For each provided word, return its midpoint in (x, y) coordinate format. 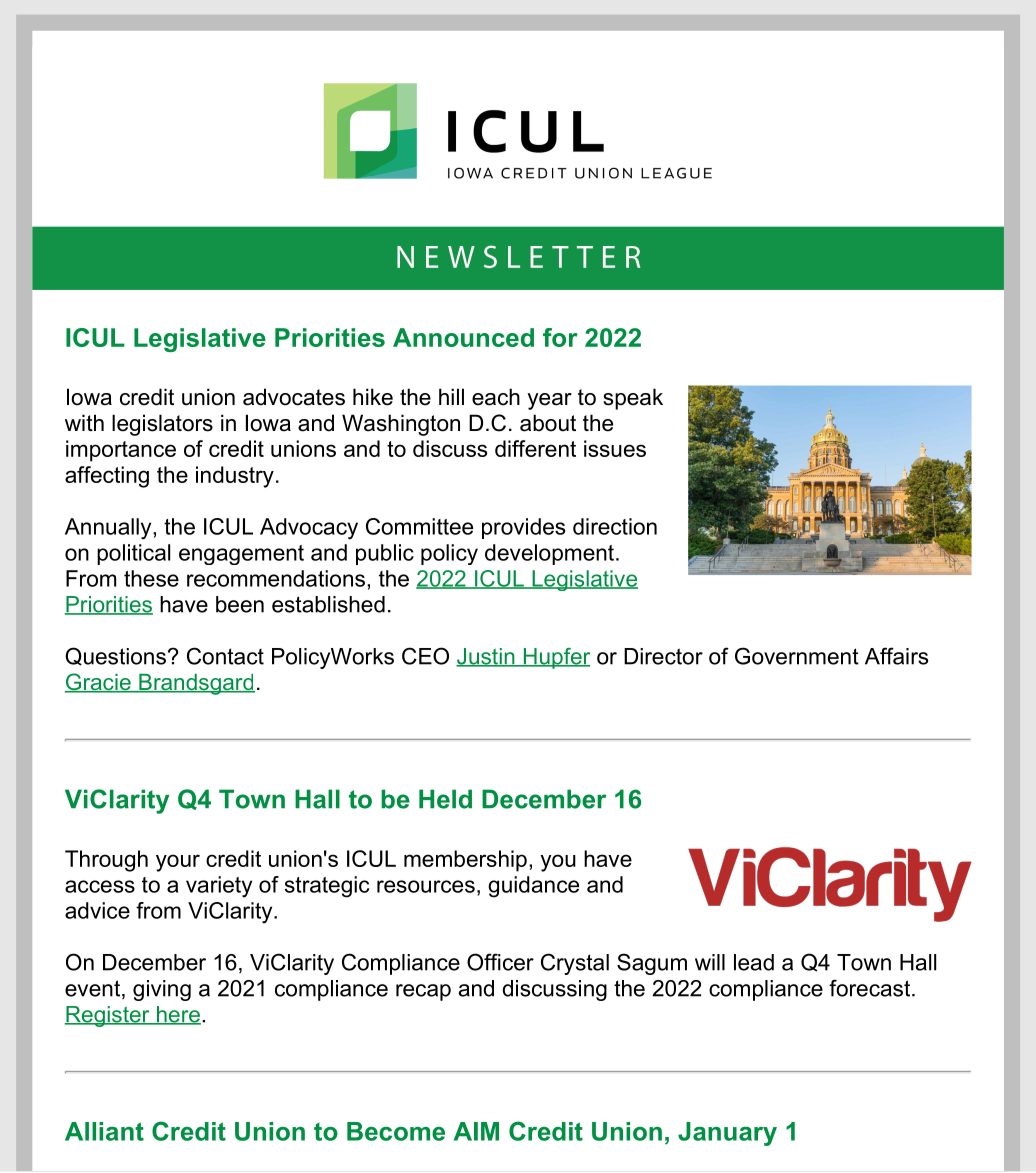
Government (797, 656)
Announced (463, 337)
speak (633, 399)
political (133, 554)
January (727, 1134)
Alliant (104, 1131)
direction (615, 526)
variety (219, 887)
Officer (500, 962)
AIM (476, 1131)
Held (445, 799)
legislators (162, 425)
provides (523, 528)
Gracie (99, 683)
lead (754, 962)
